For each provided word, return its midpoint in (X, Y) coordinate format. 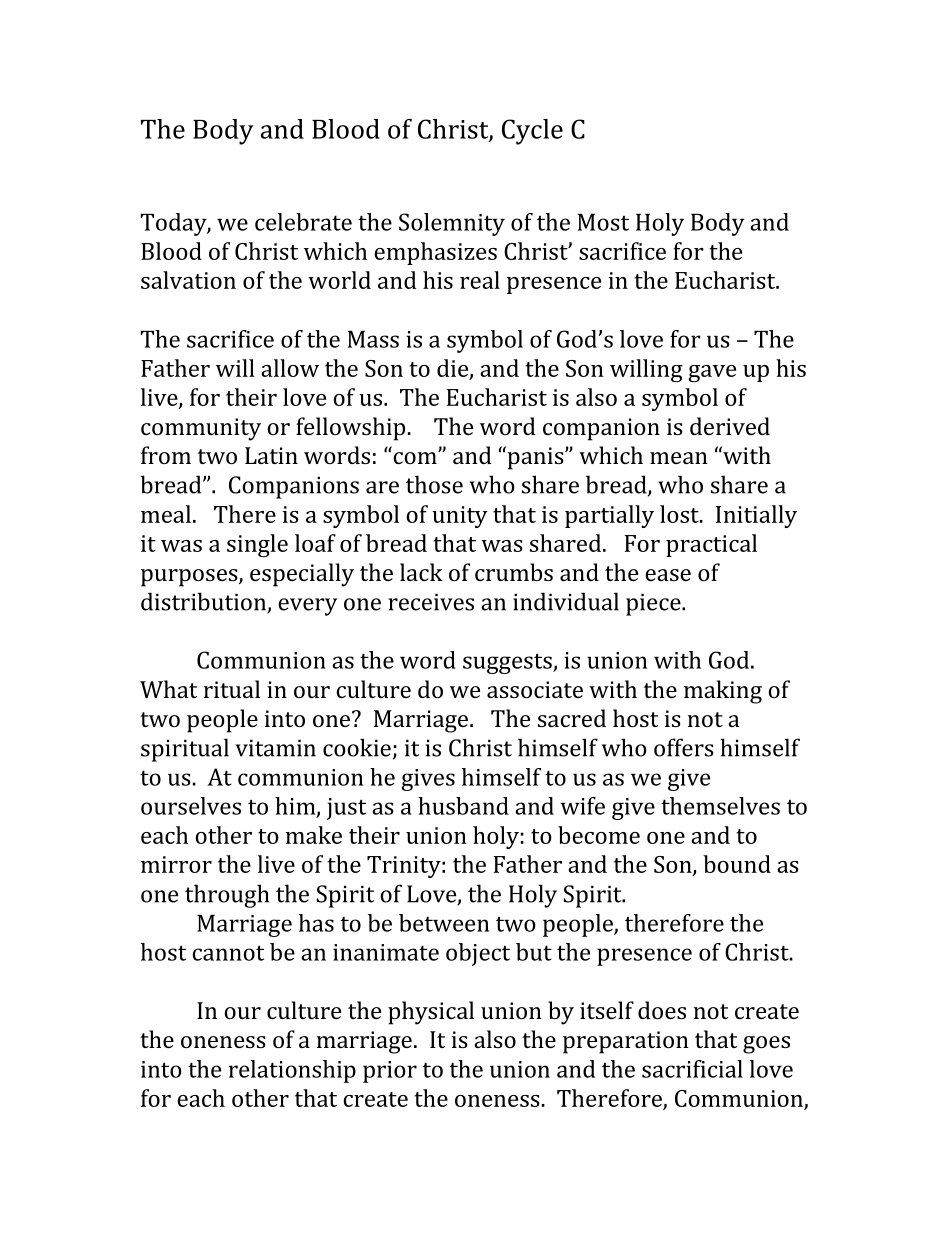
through (227, 896)
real (480, 280)
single (257, 546)
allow (290, 368)
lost (680, 514)
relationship (292, 1071)
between (444, 923)
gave (712, 374)
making (723, 692)
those (434, 484)
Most (603, 222)
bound (737, 864)
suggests (508, 663)
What (168, 689)
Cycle (532, 132)
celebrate (303, 222)
